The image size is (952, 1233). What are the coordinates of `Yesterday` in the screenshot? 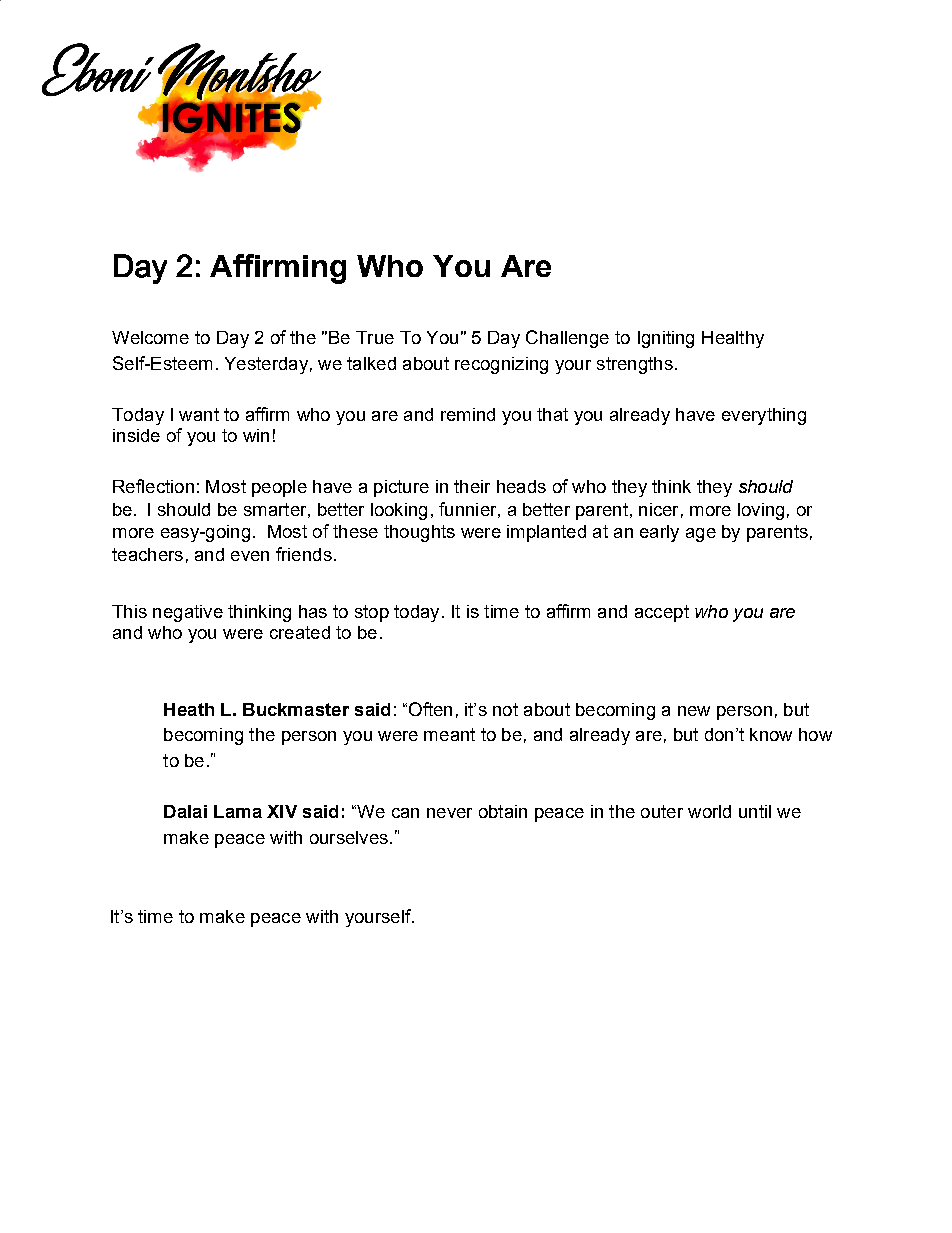 It's located at (266, 365).
